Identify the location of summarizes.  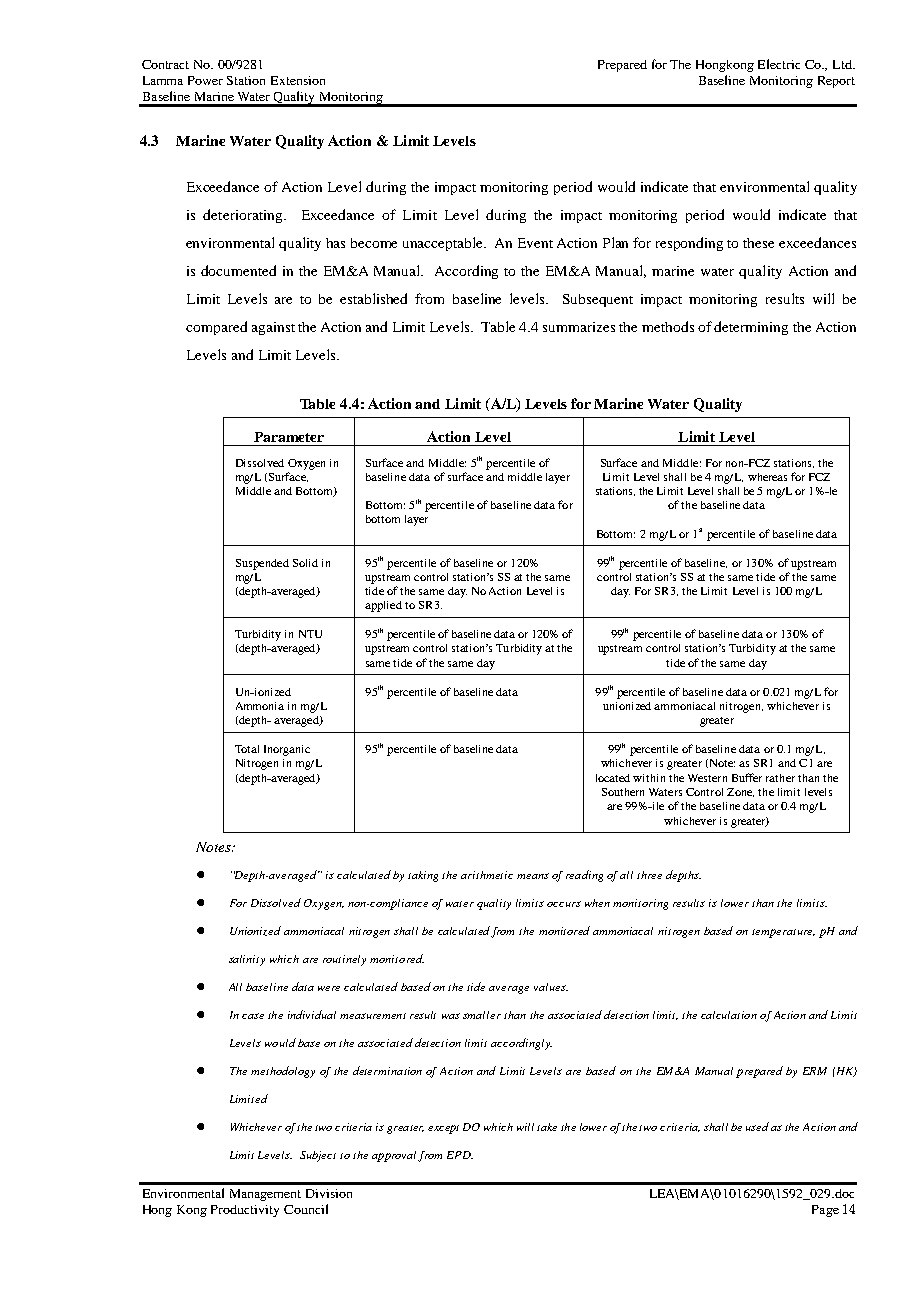
(579, 327).
